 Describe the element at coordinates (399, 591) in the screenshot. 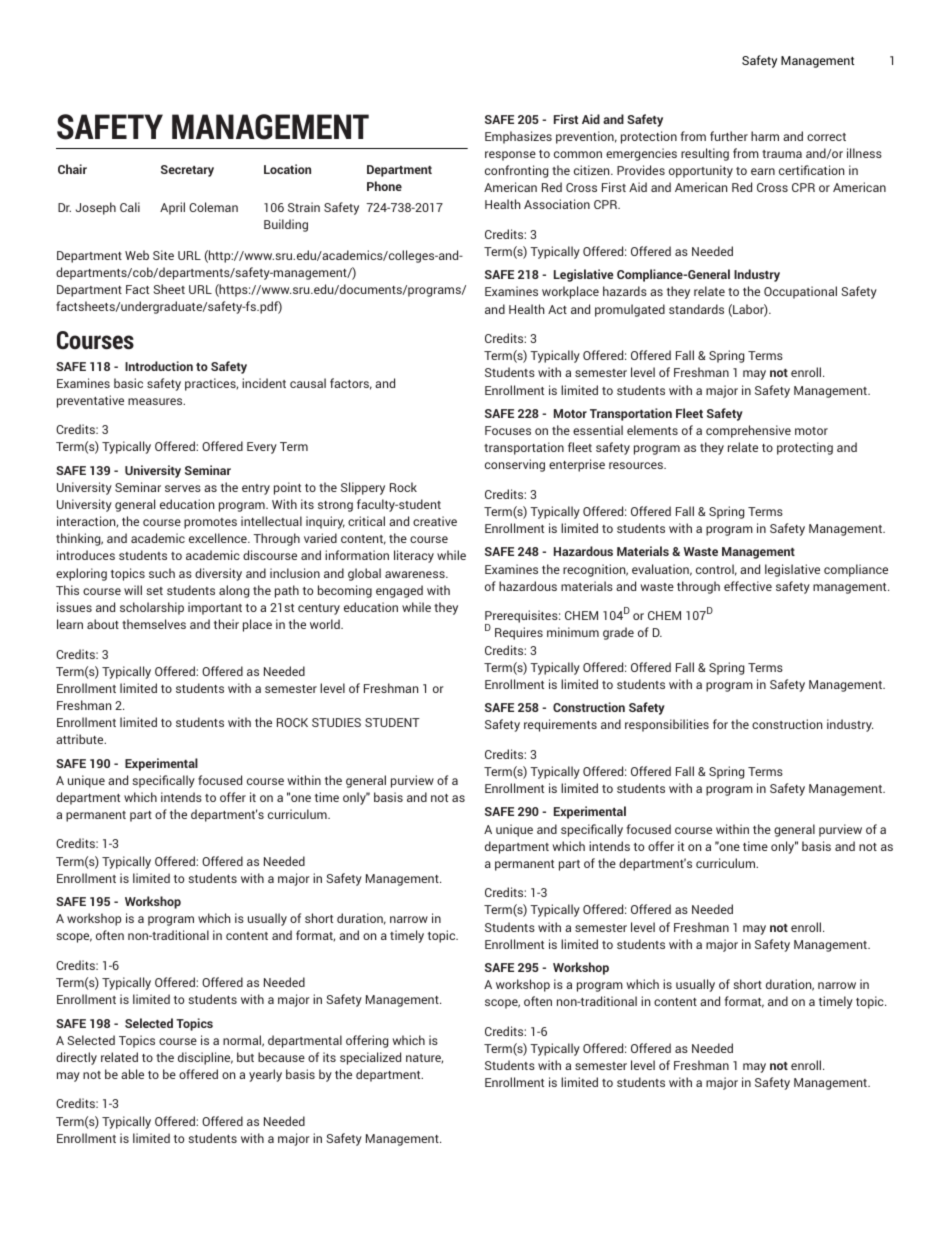

I see `engaged` at that location.
